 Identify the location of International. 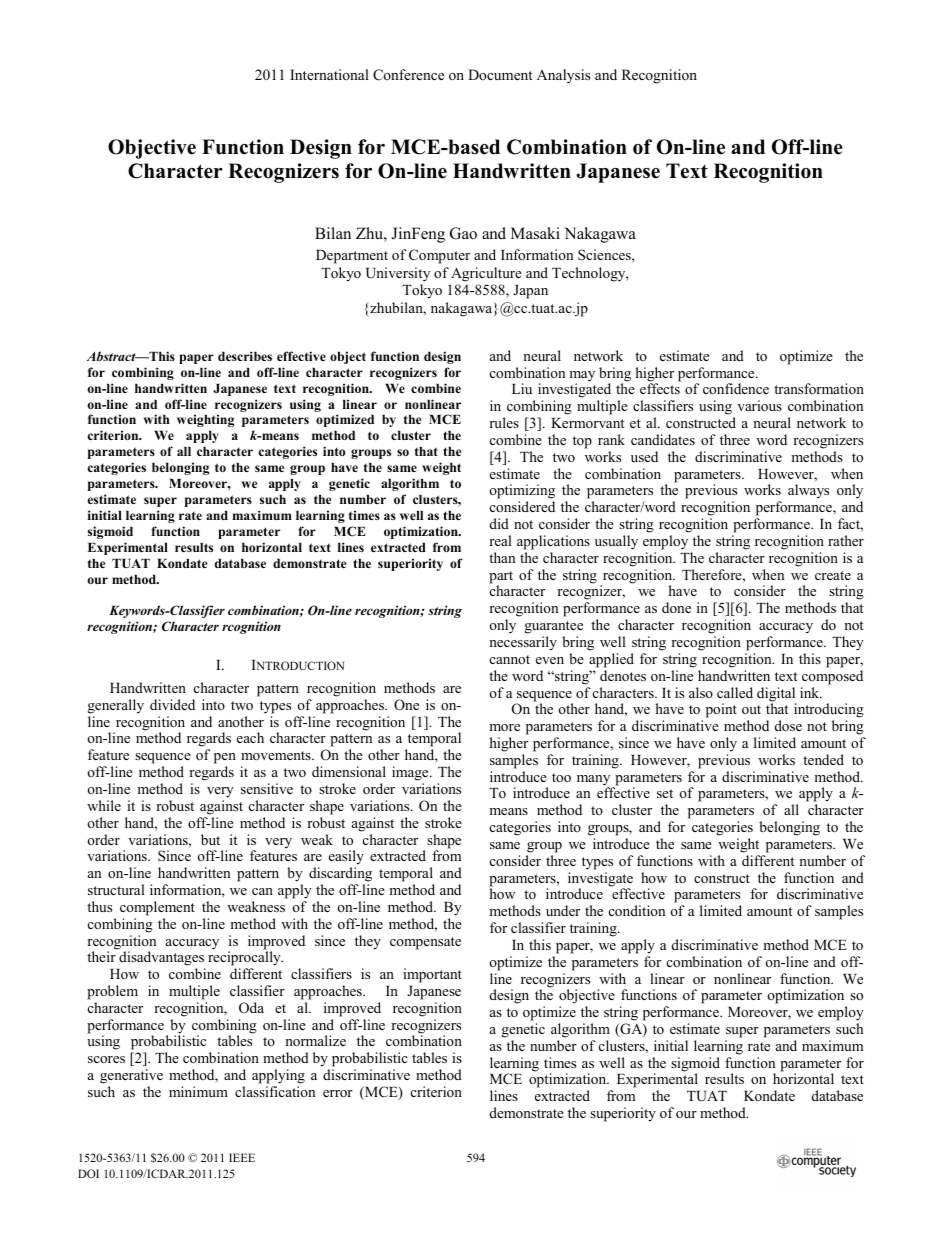
(329, 74).
